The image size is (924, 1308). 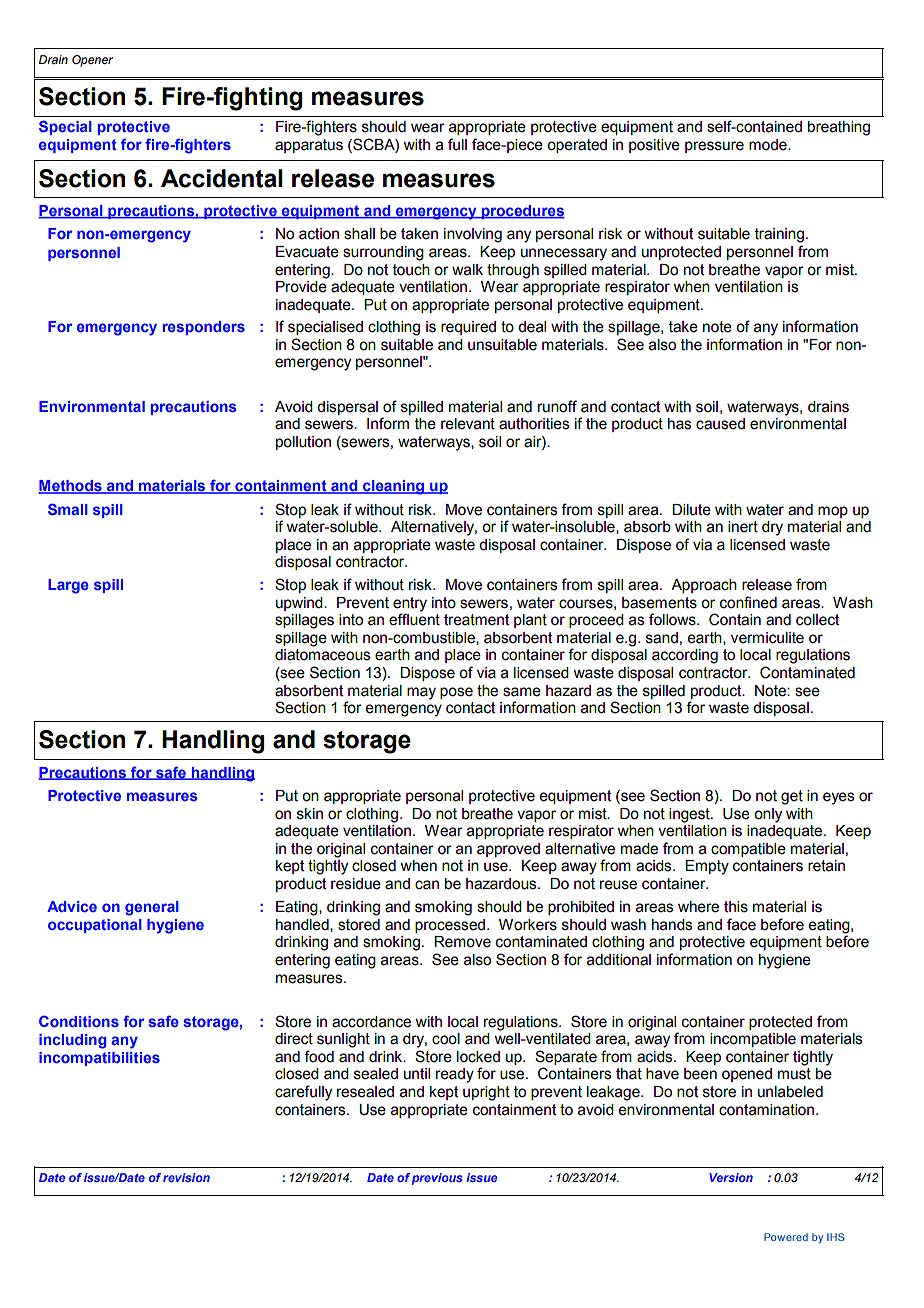 What do you see at coordinates (186, 1177) in the screenshot?
I see `revision` at bounding box center [186, 1177].
